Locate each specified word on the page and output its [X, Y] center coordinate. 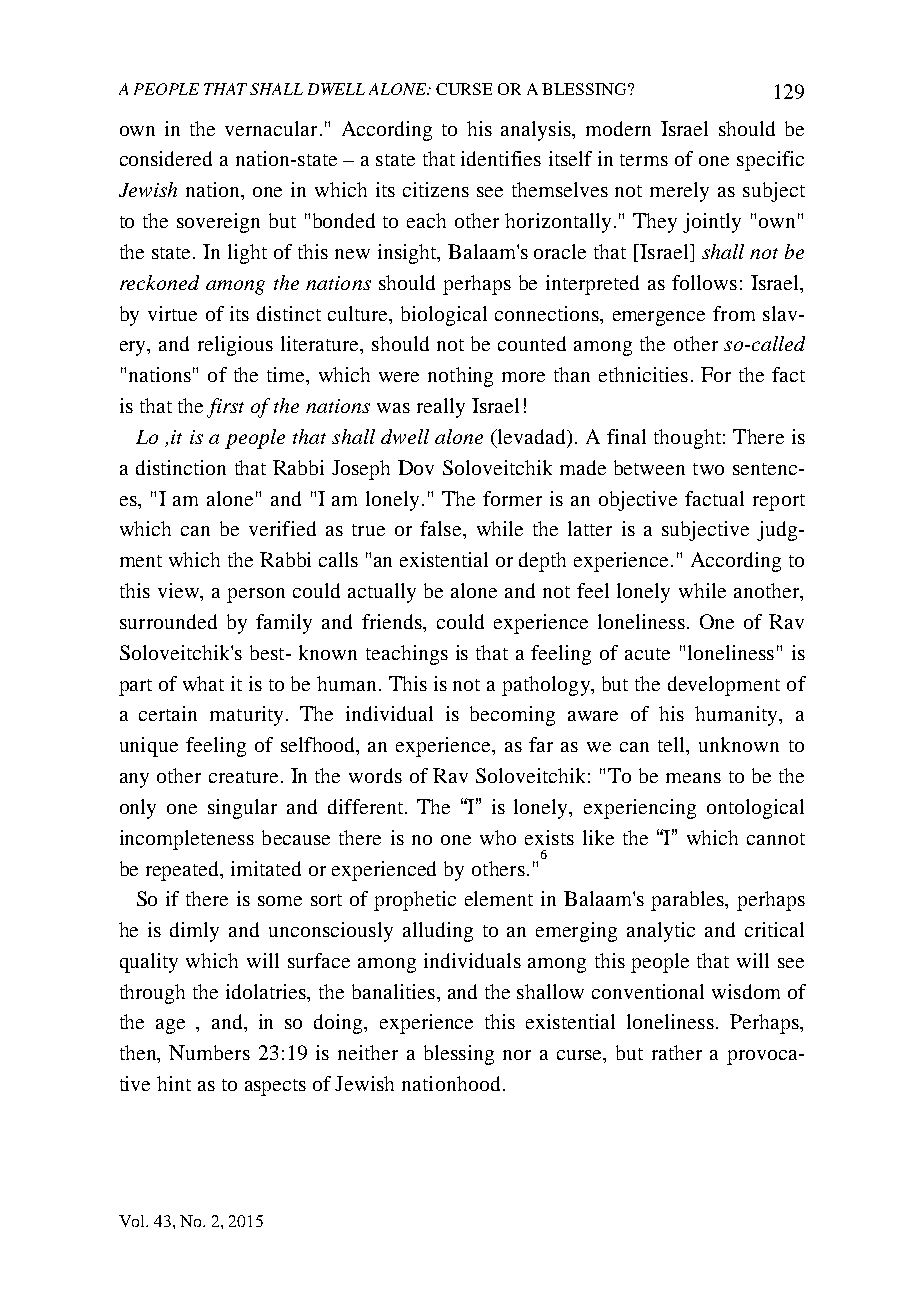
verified [282, 528]
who [498, 837]
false [442, 528]
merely [679, 192]
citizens [436, 189]
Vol [133, 1221]
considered [166, 158]
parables [688, 901]
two [708, 469]
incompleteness [187, 840]
